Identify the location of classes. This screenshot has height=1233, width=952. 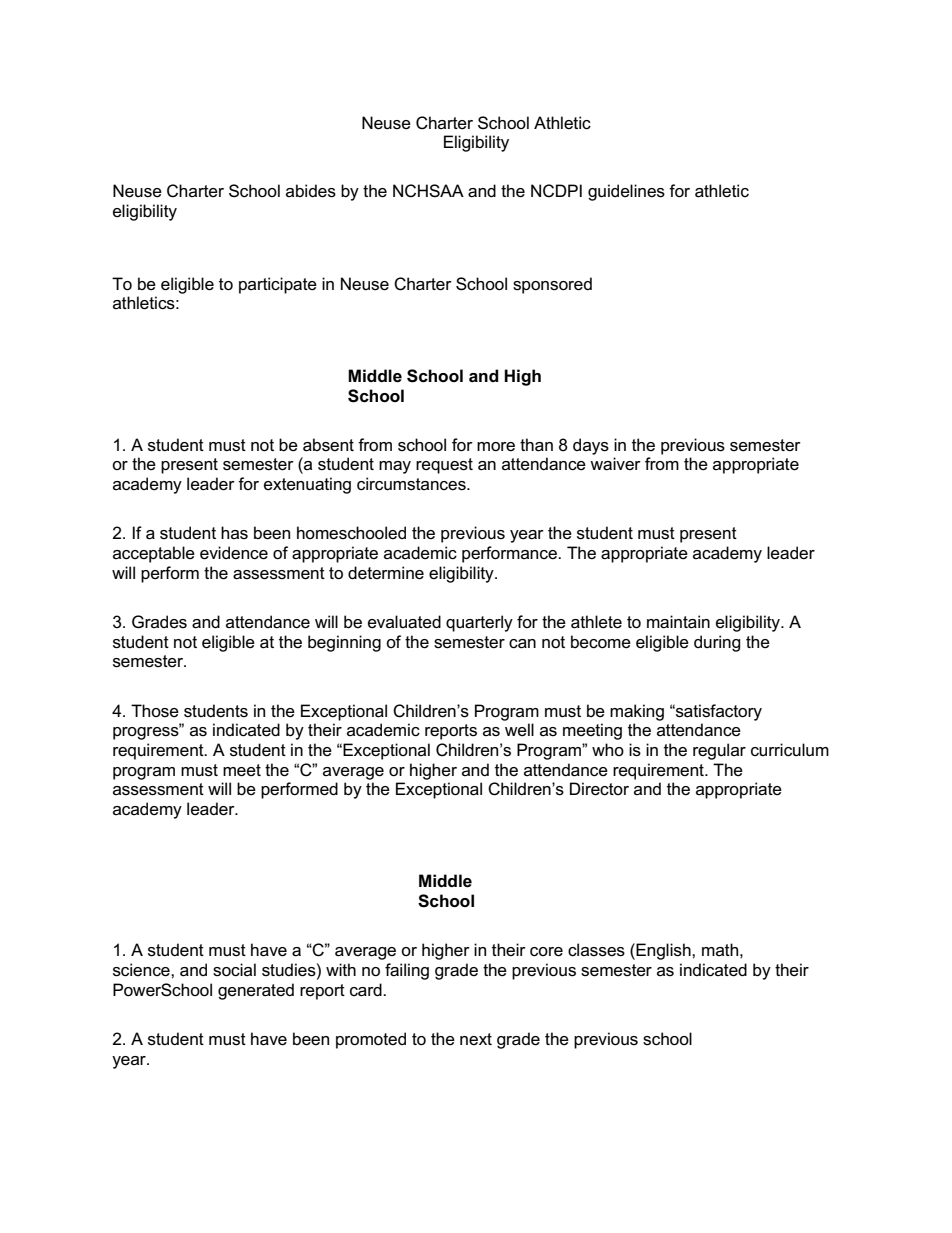
(596, 950).
